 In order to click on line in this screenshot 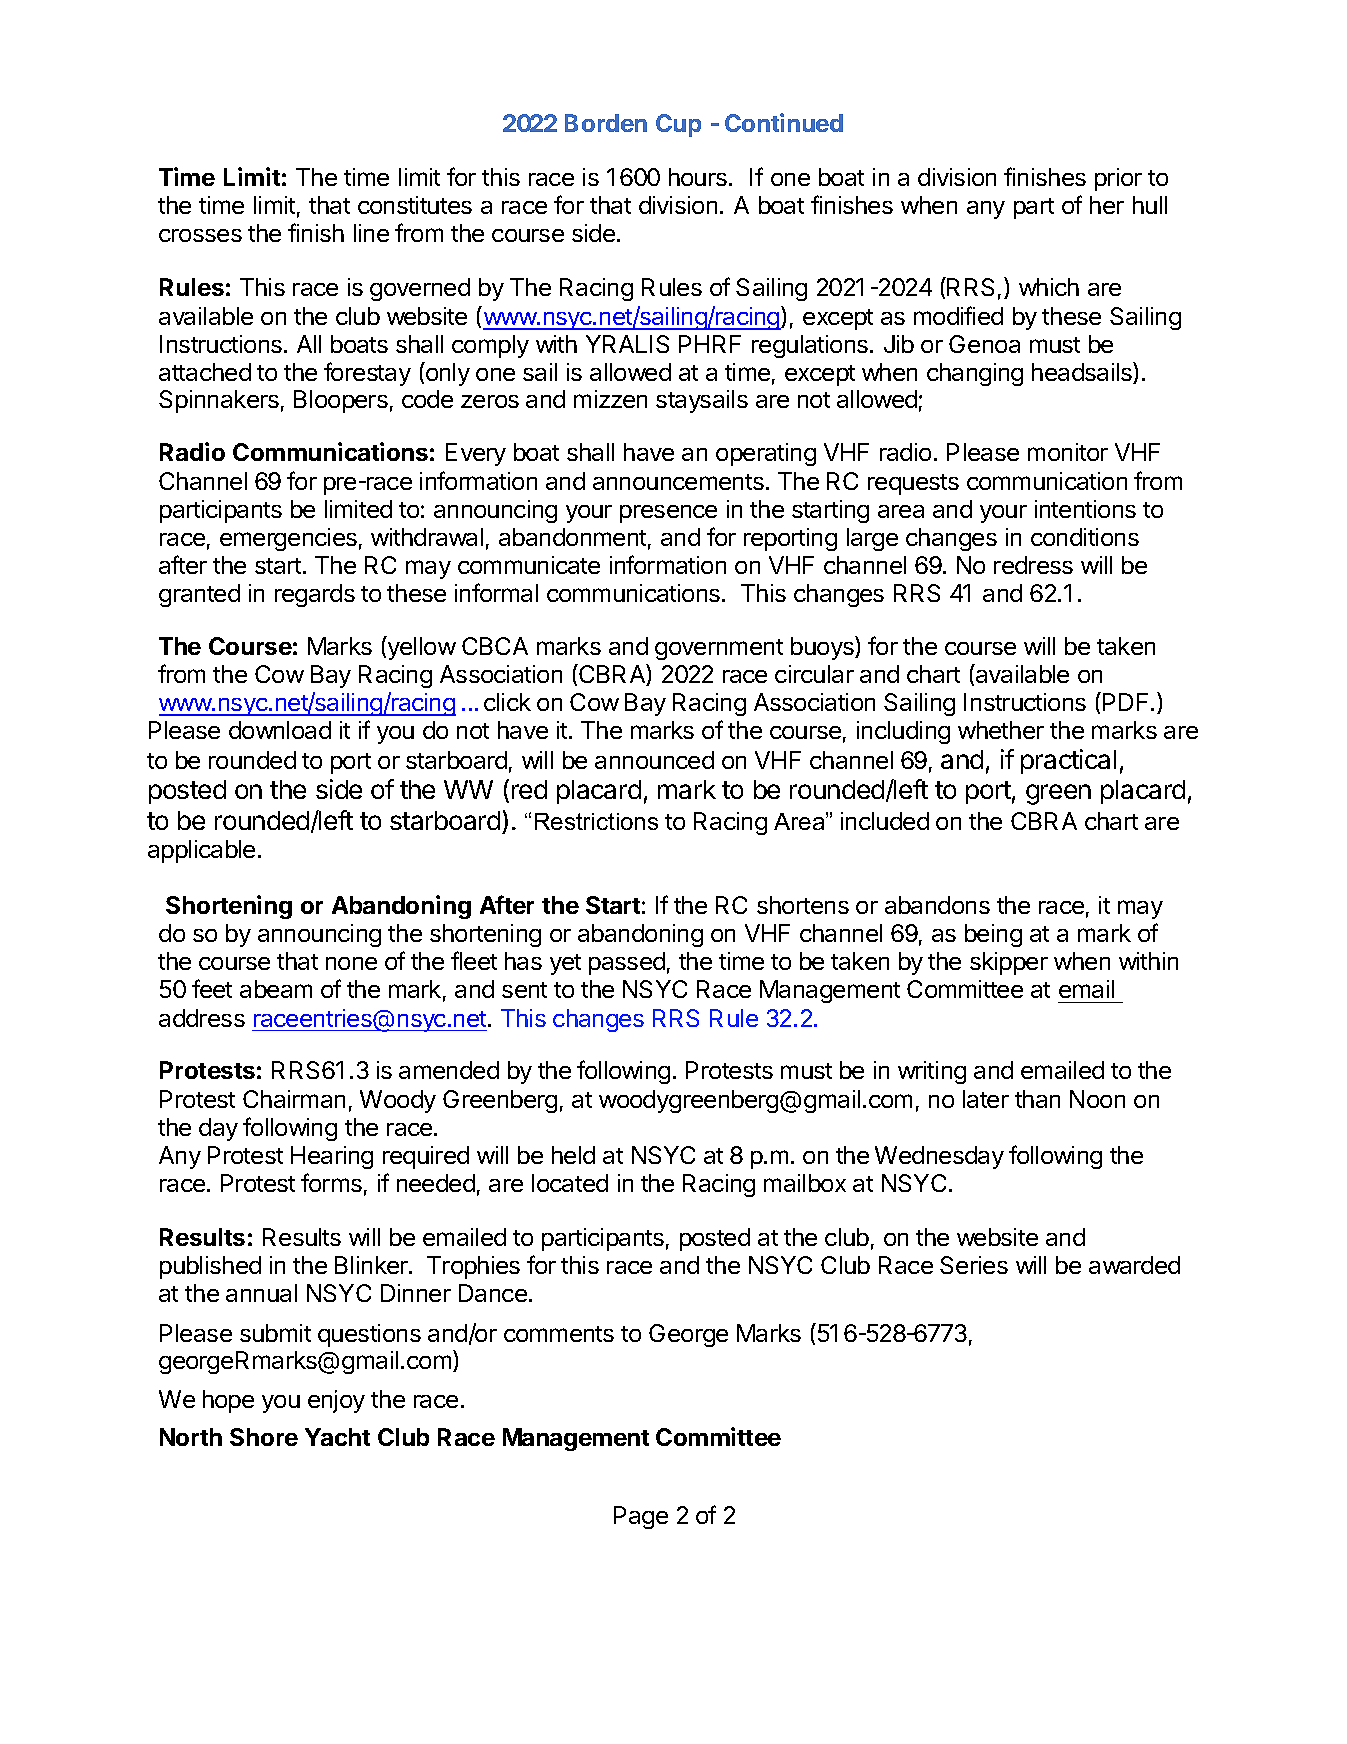, I will do `click(371, 233)`.
